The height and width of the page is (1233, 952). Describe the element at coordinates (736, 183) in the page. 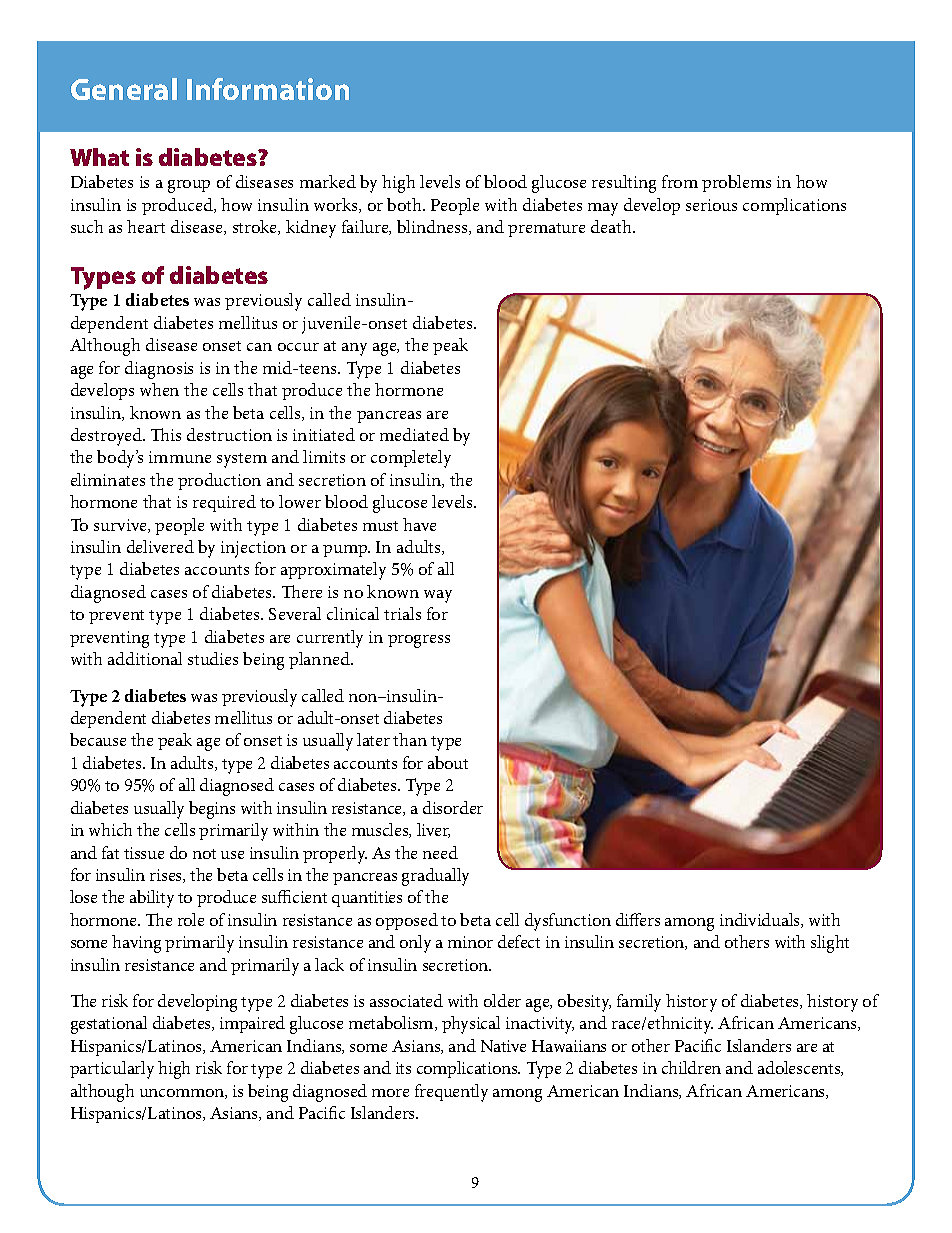

I see `problems` at that location.
